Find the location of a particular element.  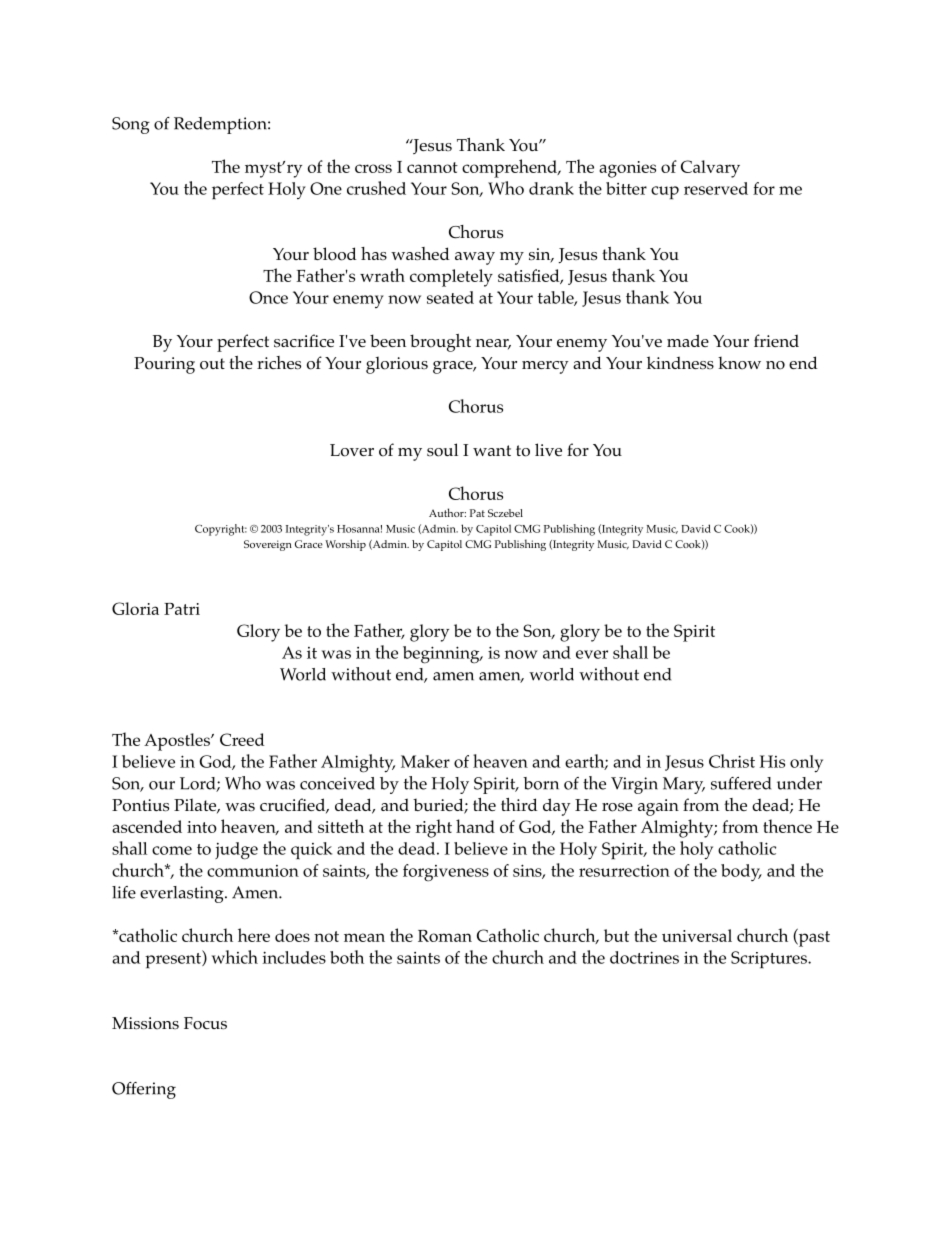

cannot is located at coordinates (432, 167).
